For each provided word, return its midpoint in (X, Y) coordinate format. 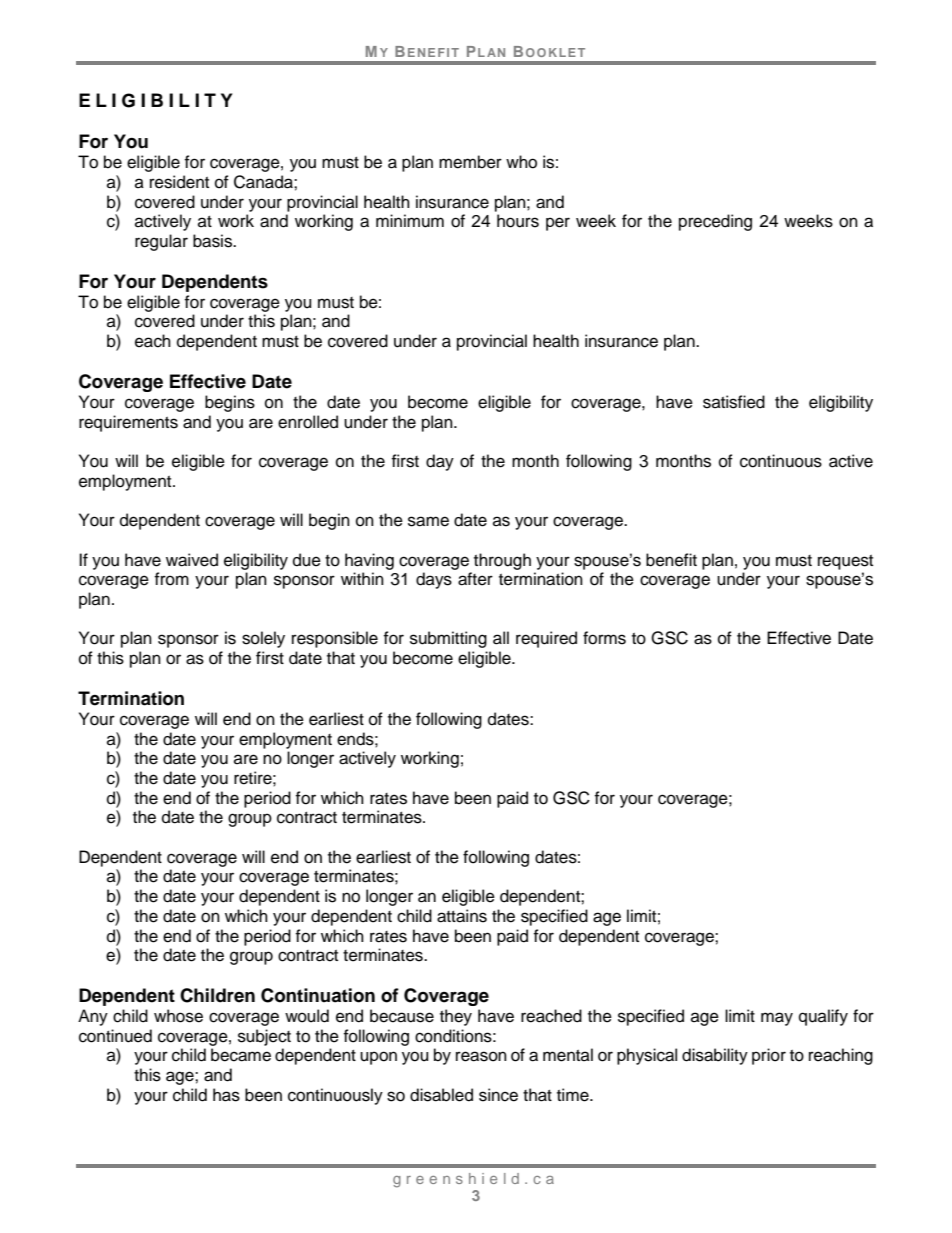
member (470, 162)
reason (481, 1056)
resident (179, 182)
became (241, 1055)
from (171, 579)
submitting (448, 639)
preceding (715, 222)
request (845, 562)
